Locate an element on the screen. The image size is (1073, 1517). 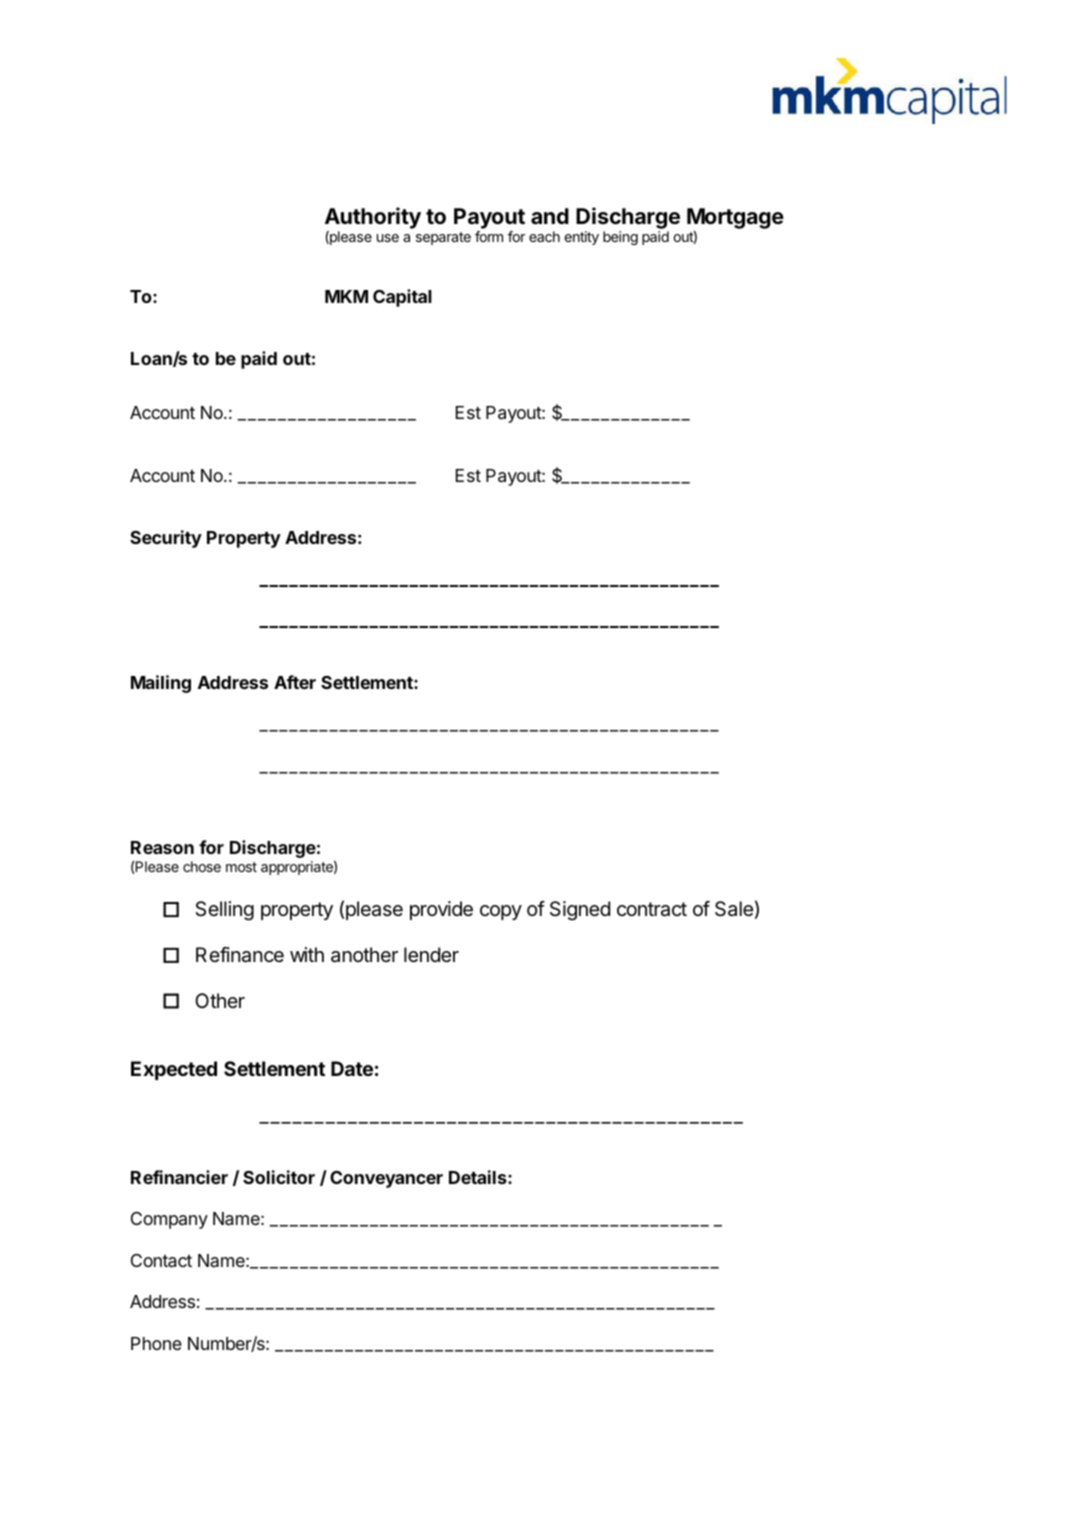
Phone is located at coordinates (156, 1343).
